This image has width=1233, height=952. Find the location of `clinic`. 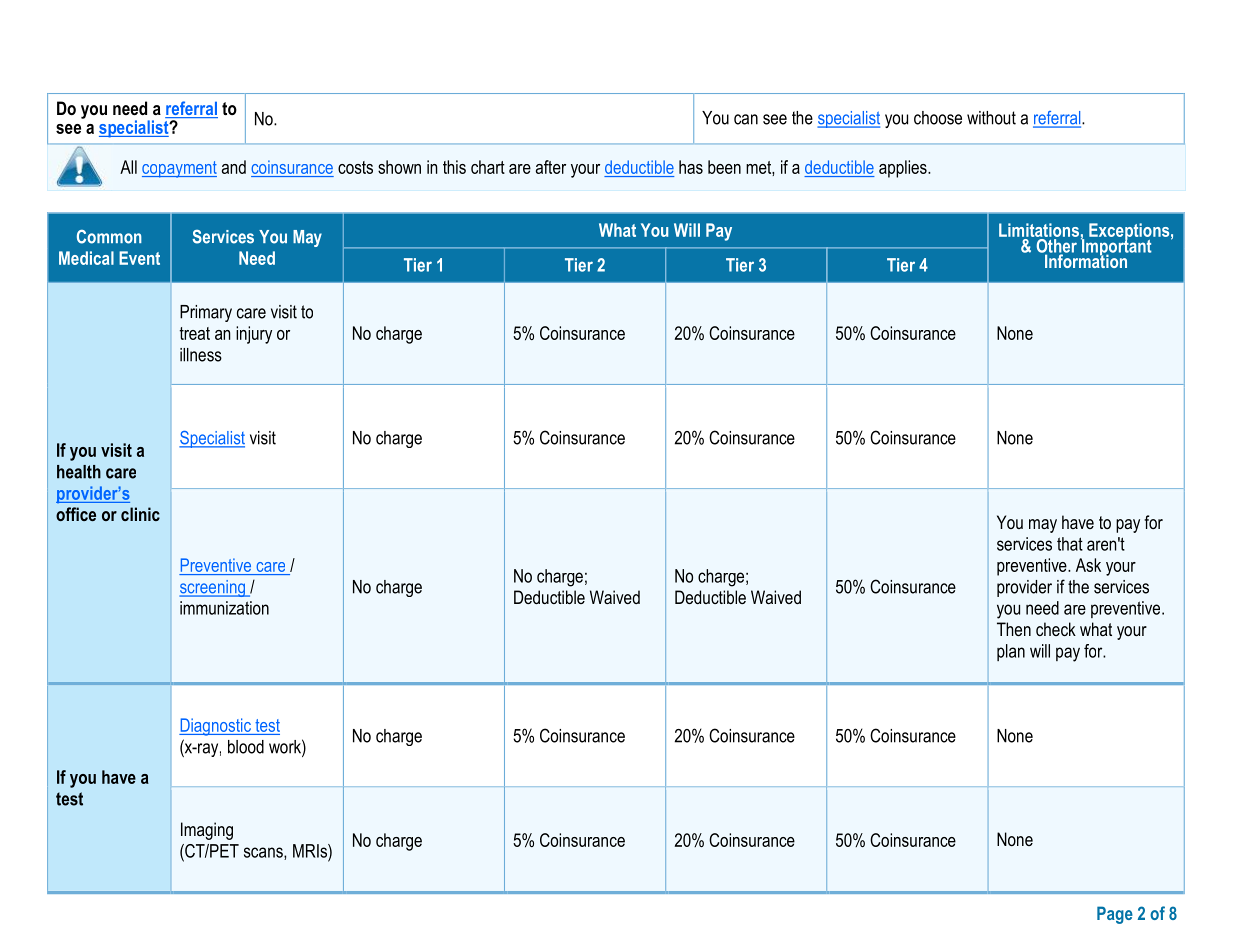

clinic is located at coordinates (140, 514).
